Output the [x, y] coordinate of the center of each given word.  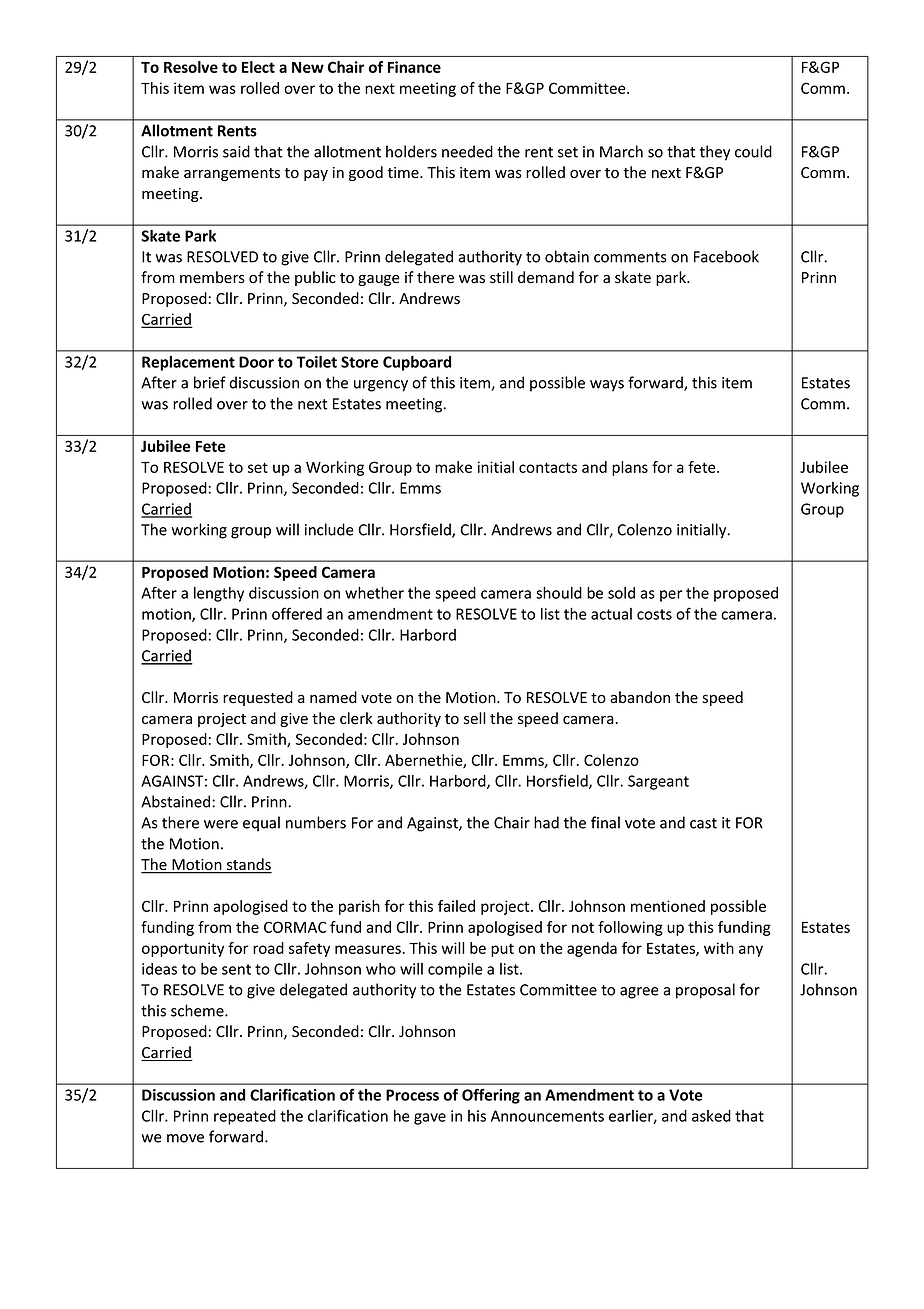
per [671, 596]
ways [607, 386]
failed [456, 906]
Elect [258, 67]
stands [248, 865]
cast [703, 823]
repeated [245, 1117]
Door [256, 362]
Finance [414, 67]
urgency [381, 386]
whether [374, 593]
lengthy [219, 594]
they [715, 153]
